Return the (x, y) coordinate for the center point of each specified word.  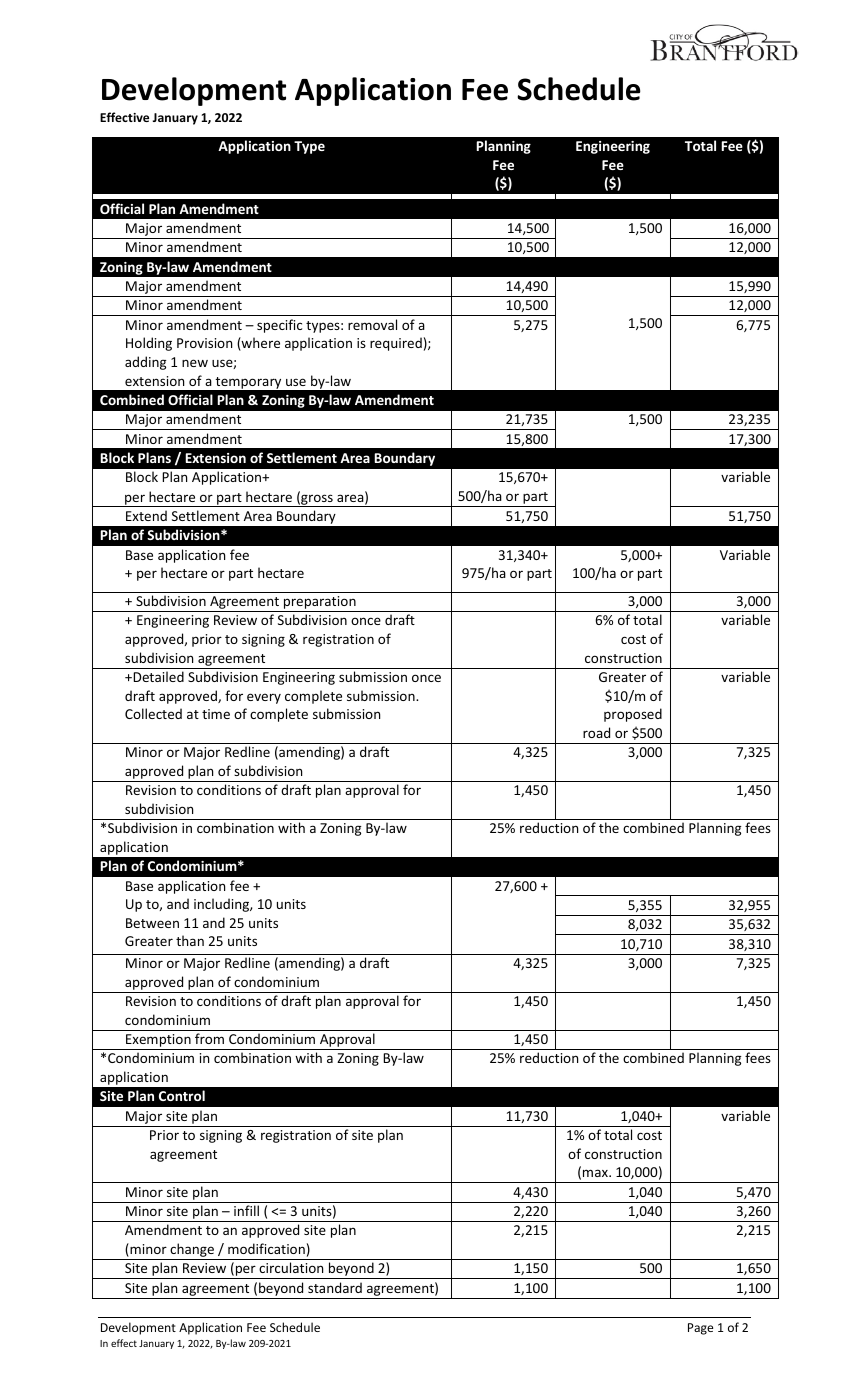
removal (372, 324)
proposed (633, 715)
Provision (204, 343)
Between (152, 923)
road (596, 732)
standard (335, 1287)
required (396, 344)
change (192, 1251)
